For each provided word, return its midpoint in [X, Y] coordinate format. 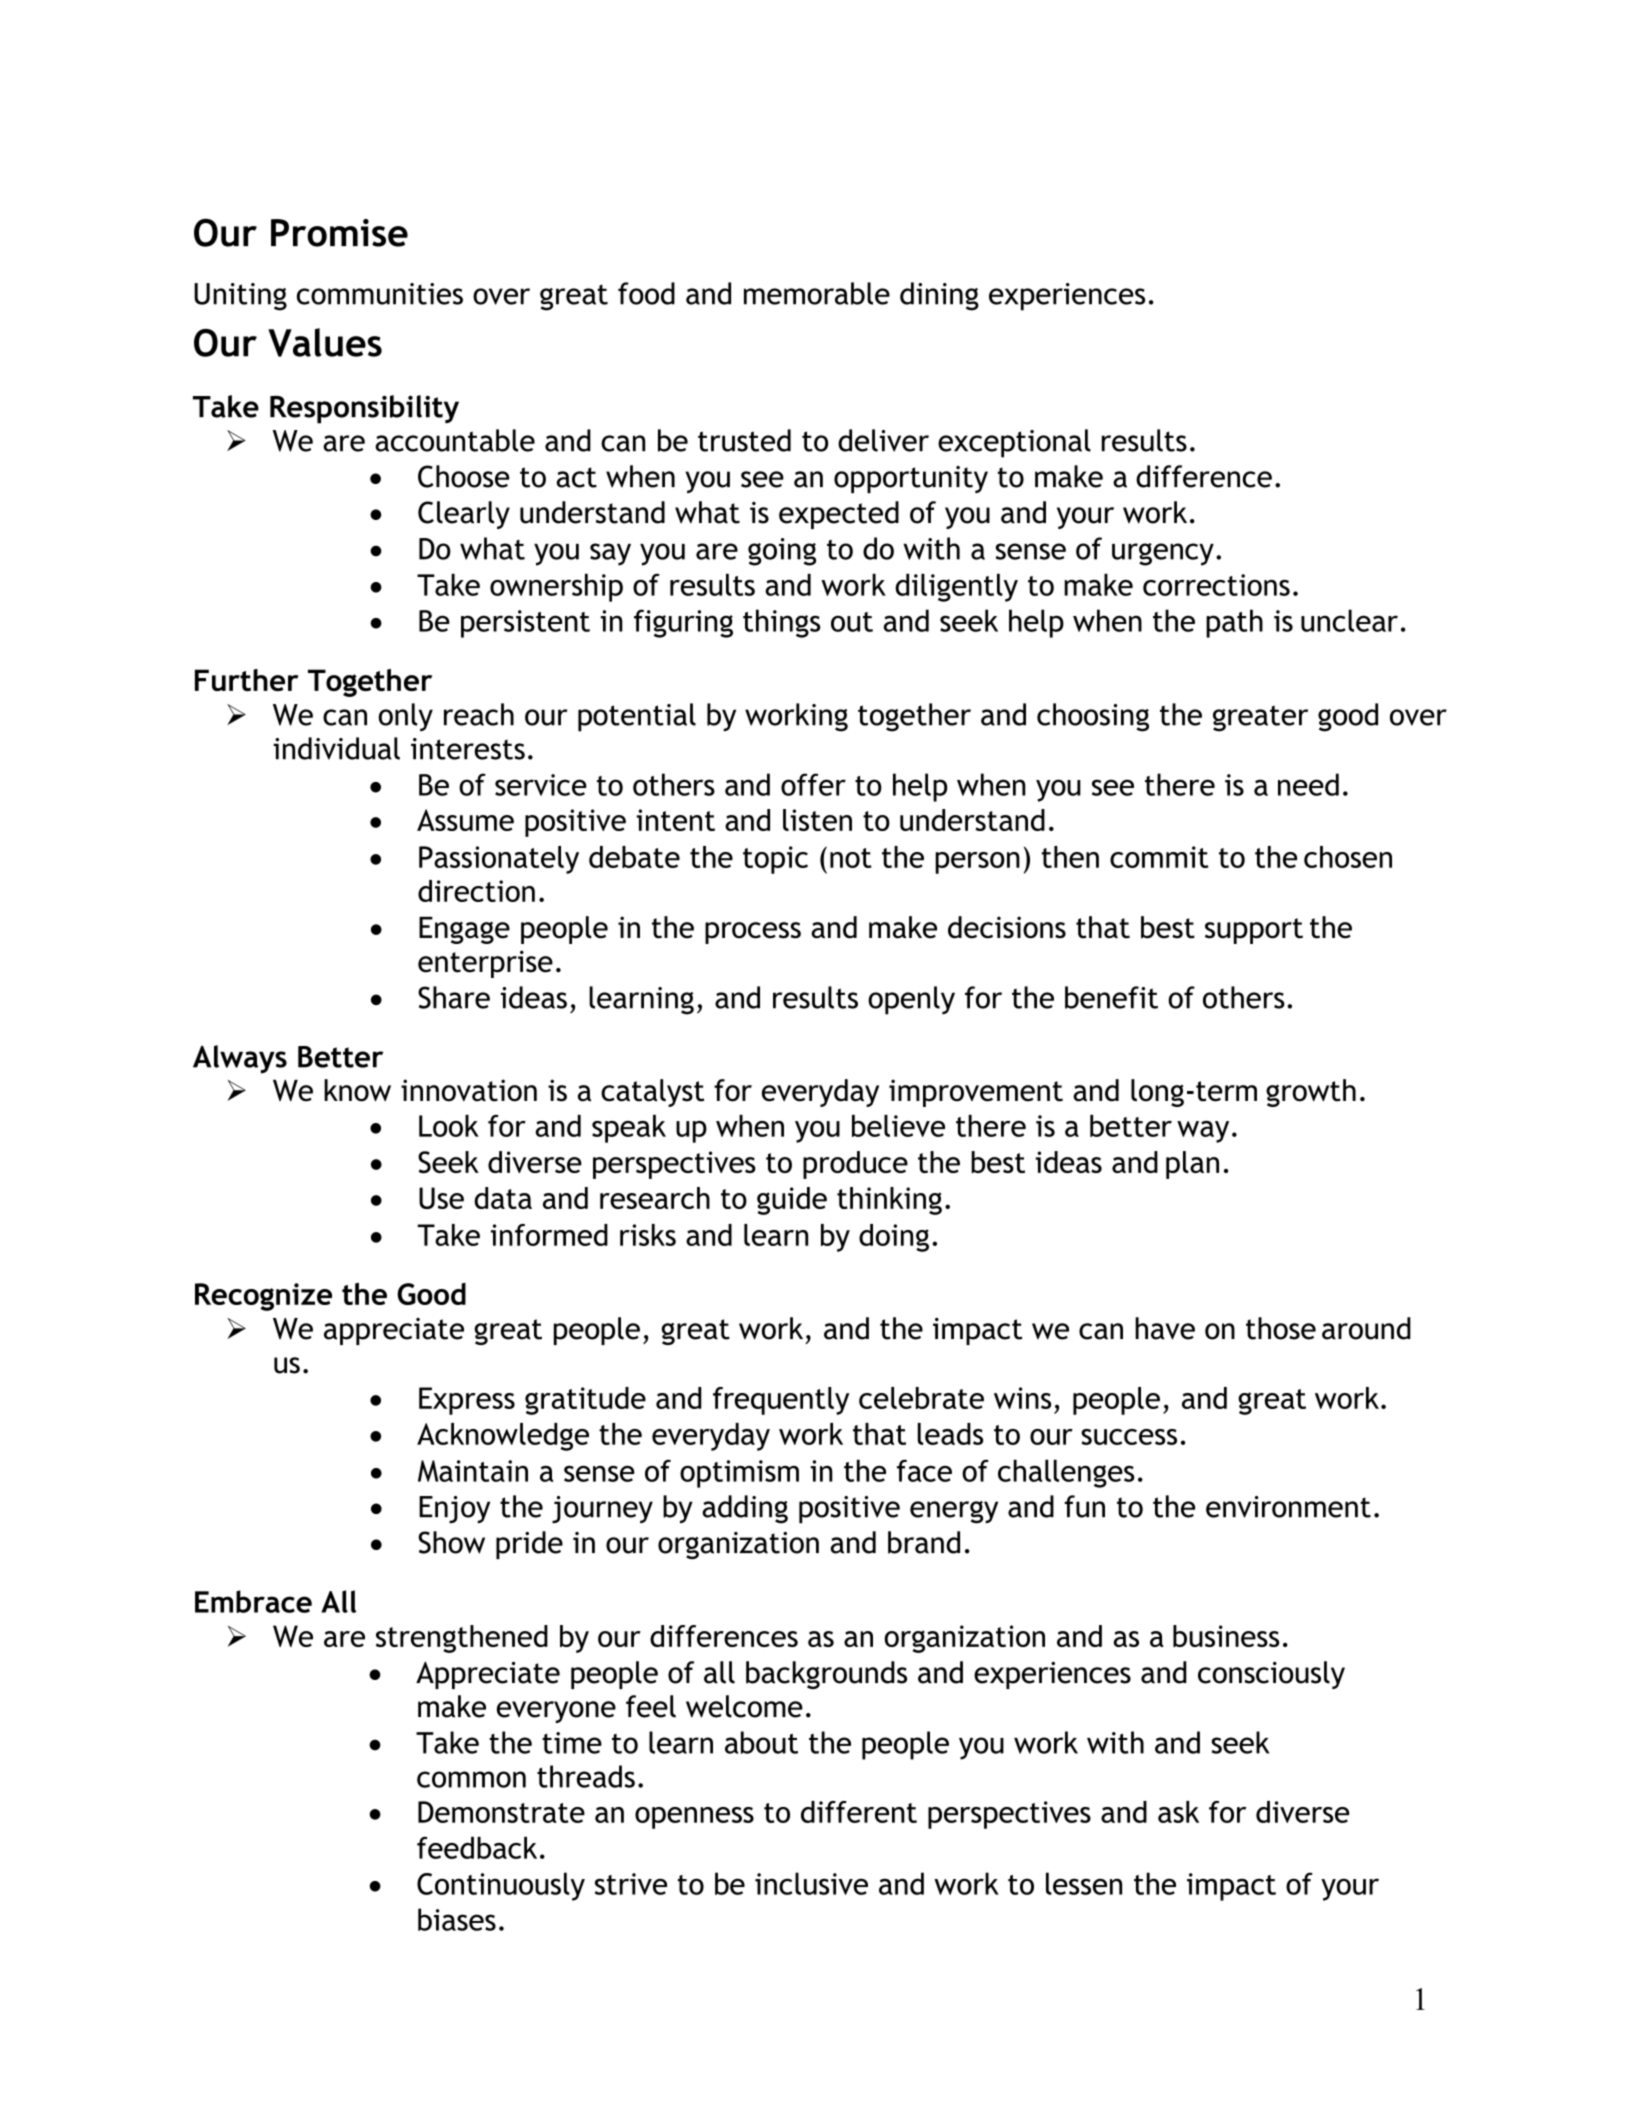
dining [939, 296]
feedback [477, 1848]
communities [380, 294]
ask [1178, 1812]
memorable [817, 293]
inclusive [811, 1883]
